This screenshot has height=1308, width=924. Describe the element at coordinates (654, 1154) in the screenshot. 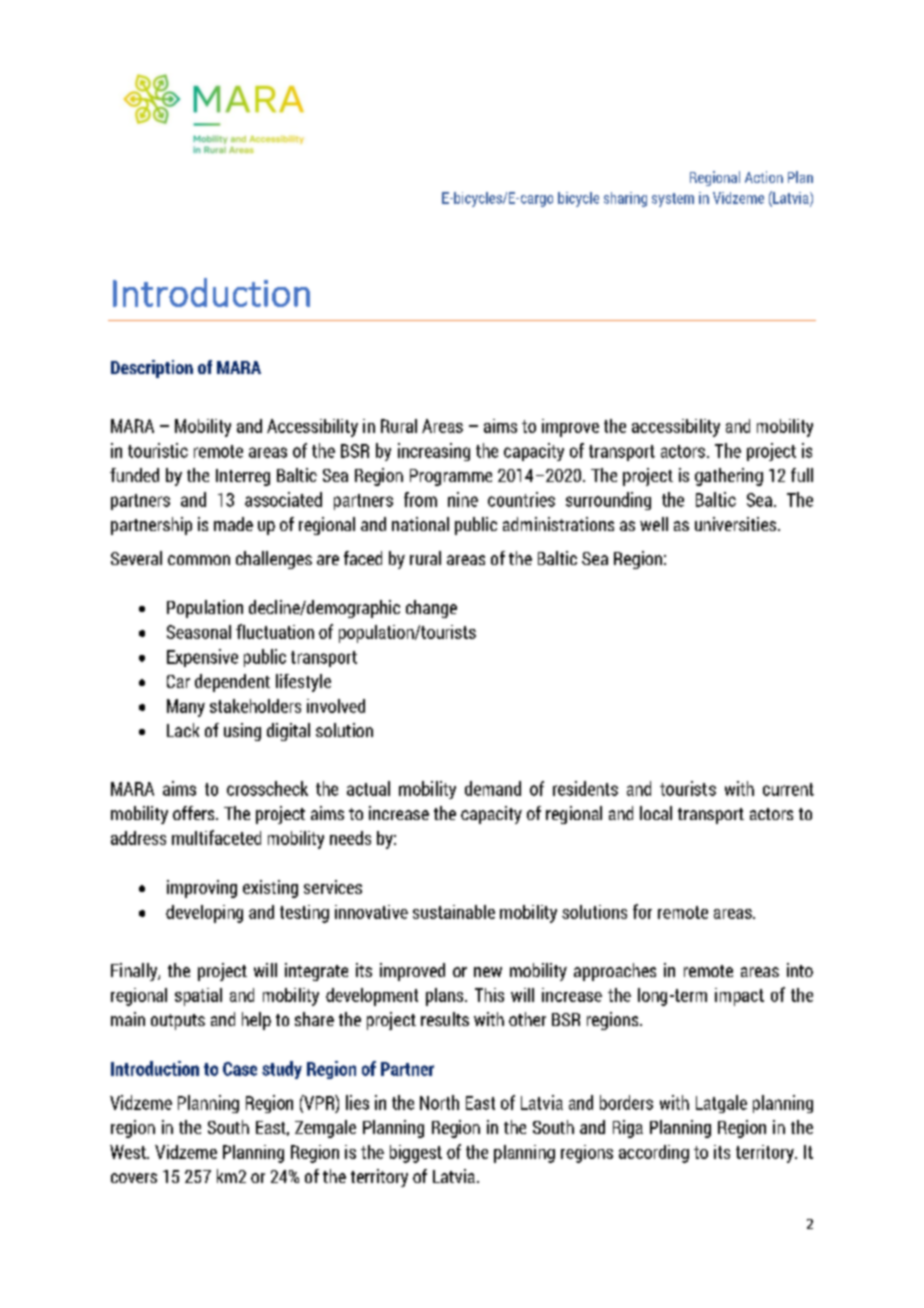

I see `according` at that location.
